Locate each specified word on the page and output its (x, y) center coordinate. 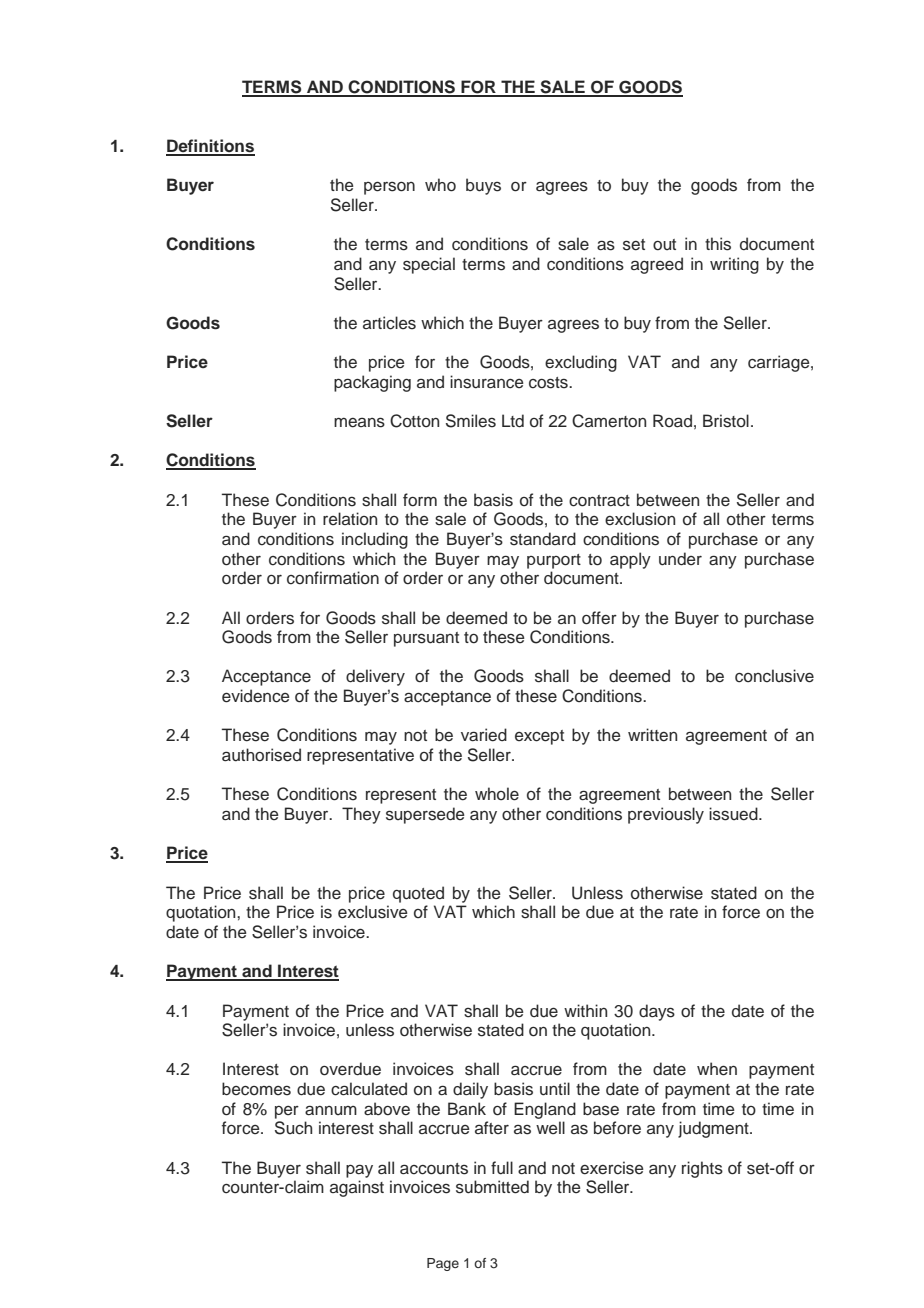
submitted (492, 1187)
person (389, 188)
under (680, 559)
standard (543, 539)
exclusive (373, 912)
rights (702, 1169)
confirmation (333, 578)
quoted (418, 894)
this (718, 244)
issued (734, 814)
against (357, 1188)
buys (483, 186)
